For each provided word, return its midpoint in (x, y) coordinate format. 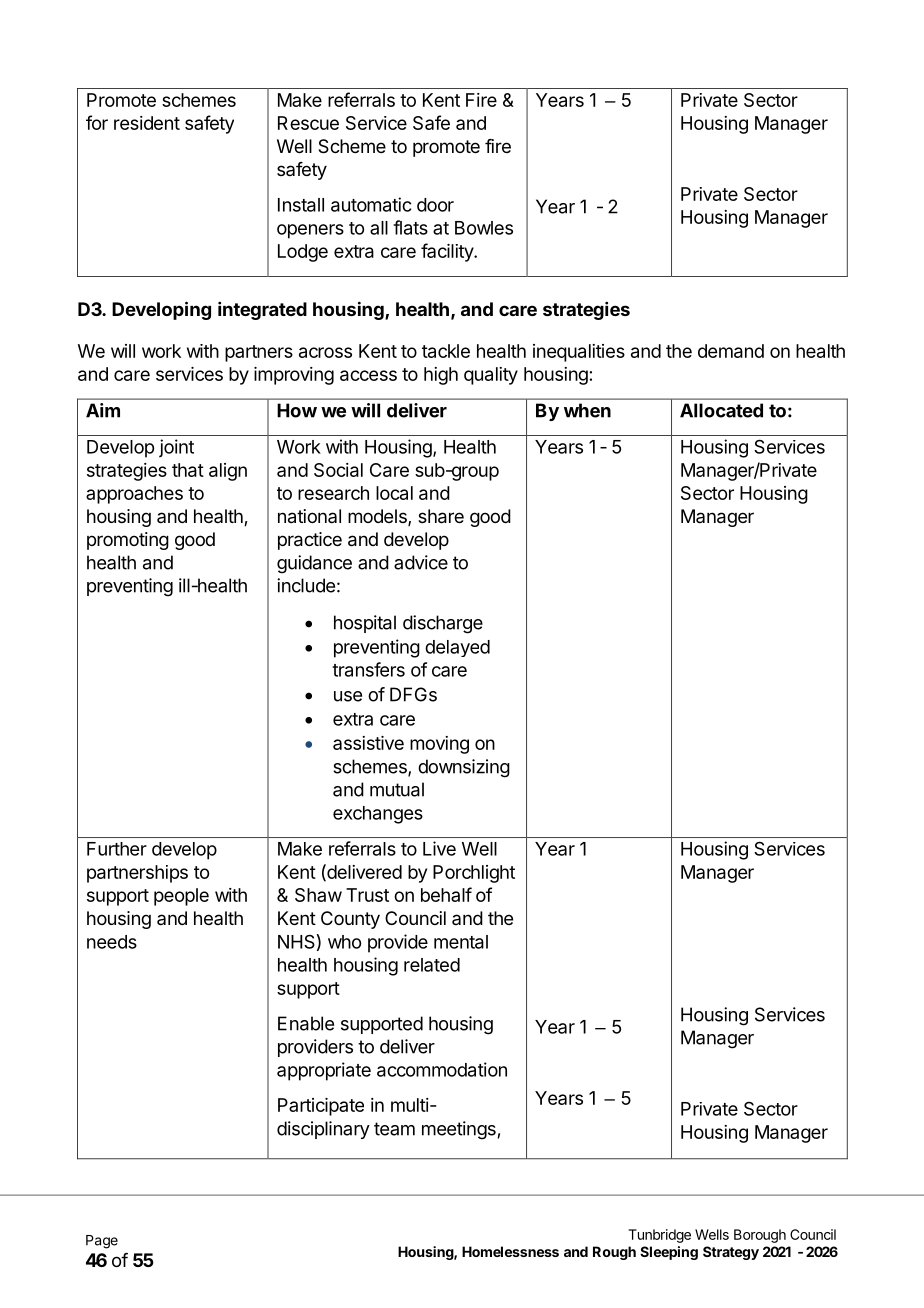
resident (147, 123)
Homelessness (510, 1251)
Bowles (484, 228)
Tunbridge (659, 1236)
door (435, 205)
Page (102, 1242)
